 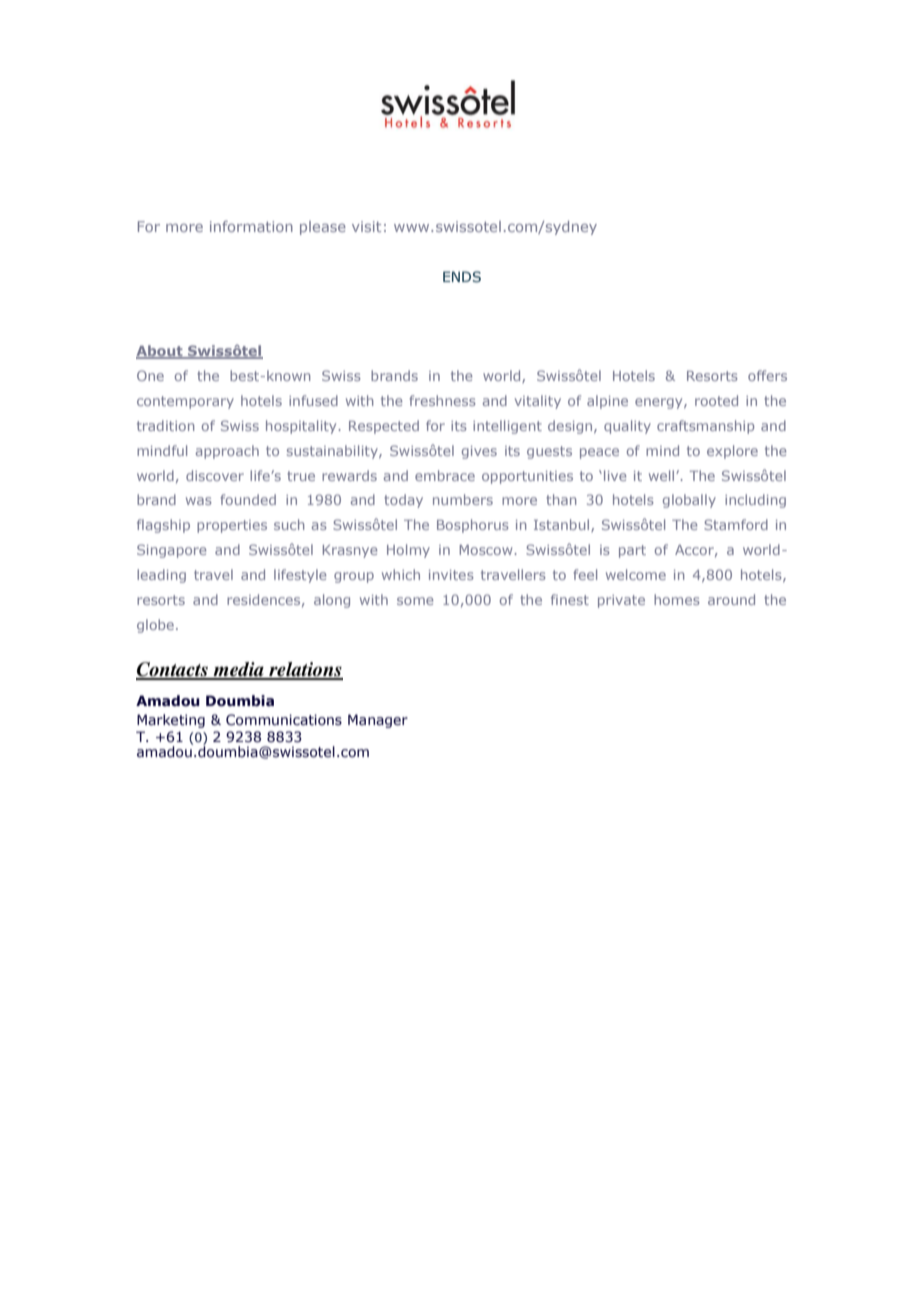 What do you see at coordinates (366, 226) in the screenshot?
I see `visit` at bounding box center [366, 226].
